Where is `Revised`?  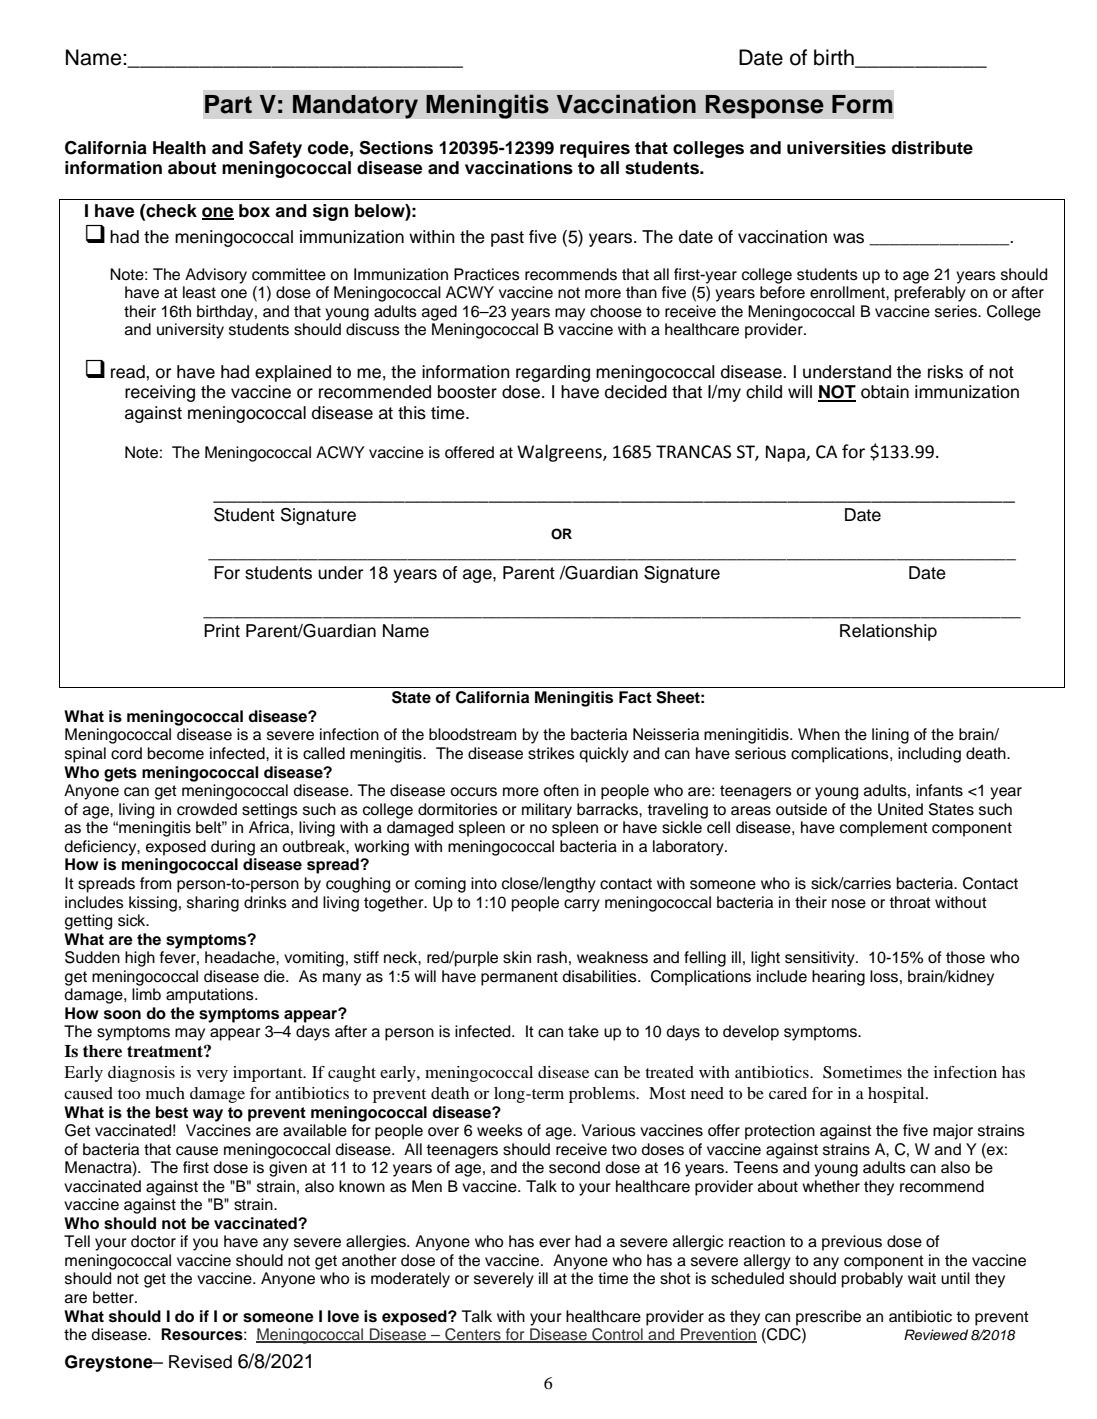 Revised is located at coordinates (200, 1362).
